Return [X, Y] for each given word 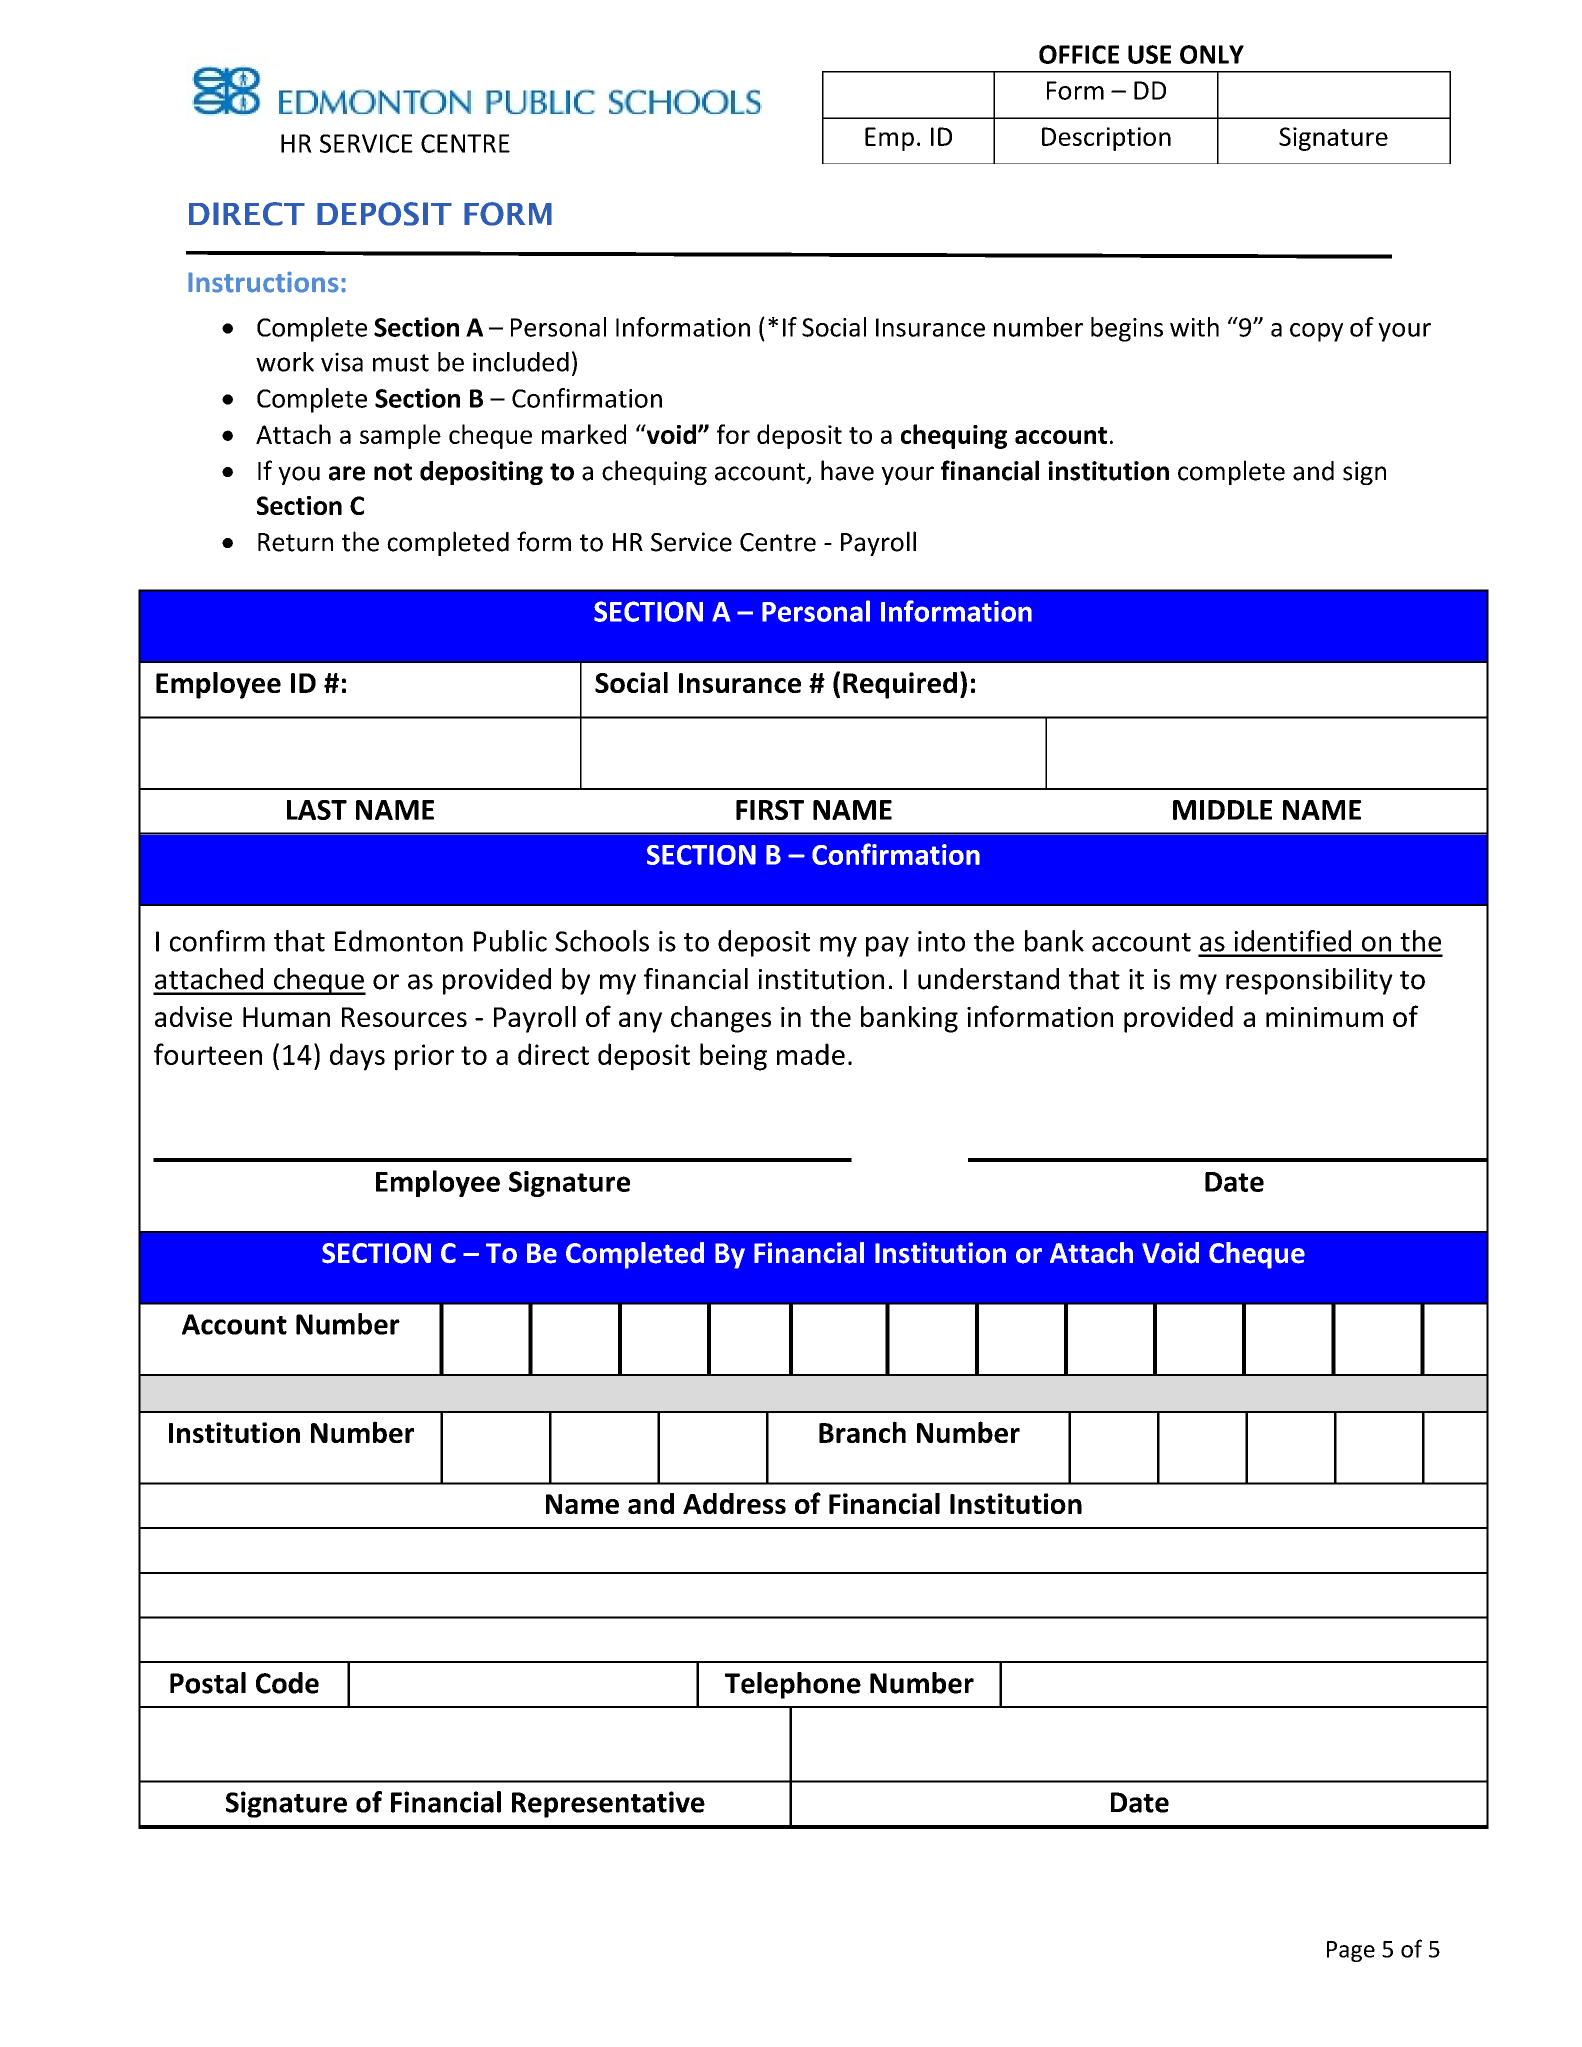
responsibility [1309, 981]
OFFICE [1079, 54]
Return [295, 542]
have [847, 470]
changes [721, 1019]
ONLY [1212, 54]
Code [287, 1683]
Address [734, 1503]
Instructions [263, 282]
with [1194, 327]
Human [286, 1017]
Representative [608, 1804]
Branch [862, 1432]
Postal [208, 1683]
